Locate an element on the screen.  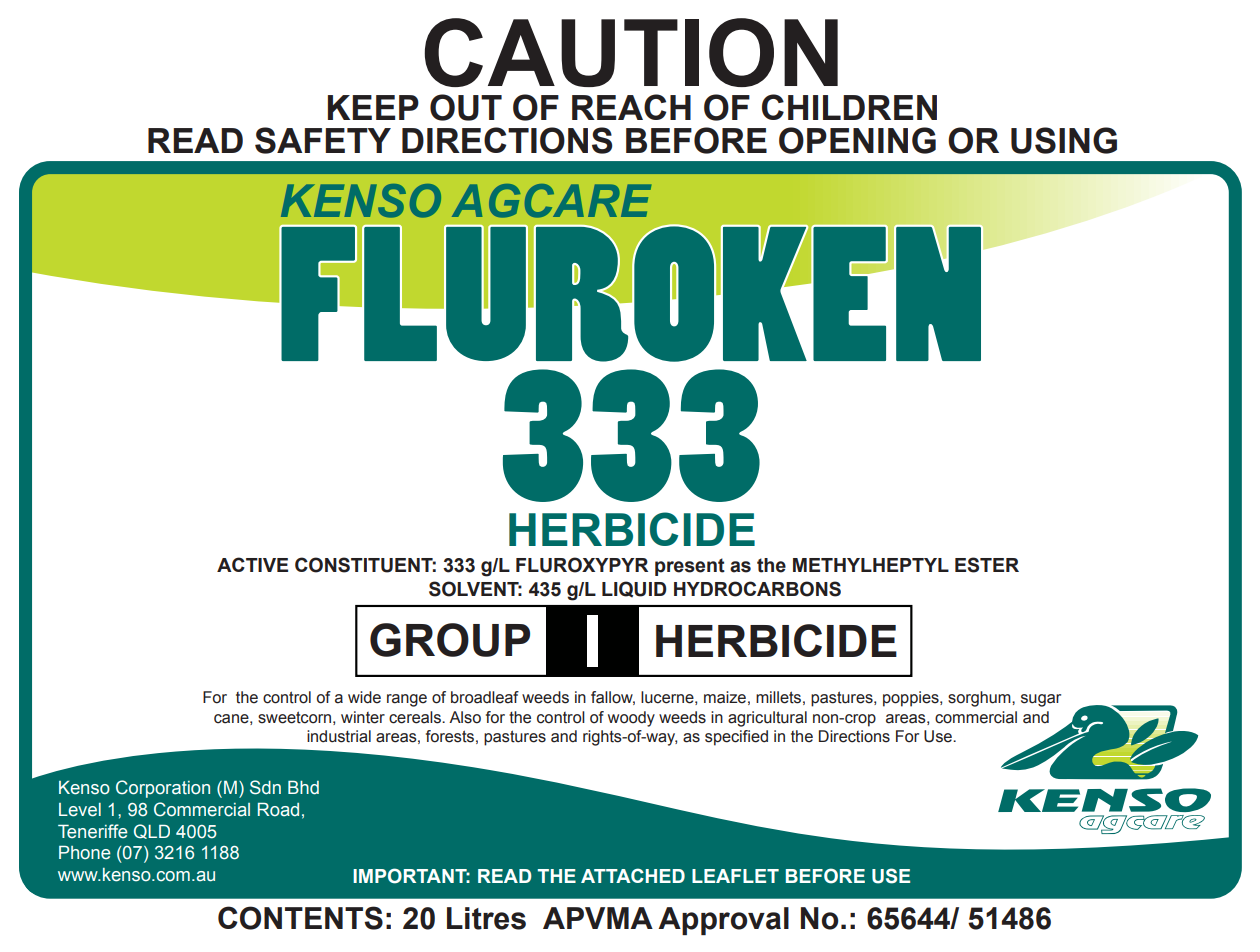
present is located at coordinates (690, 567).
